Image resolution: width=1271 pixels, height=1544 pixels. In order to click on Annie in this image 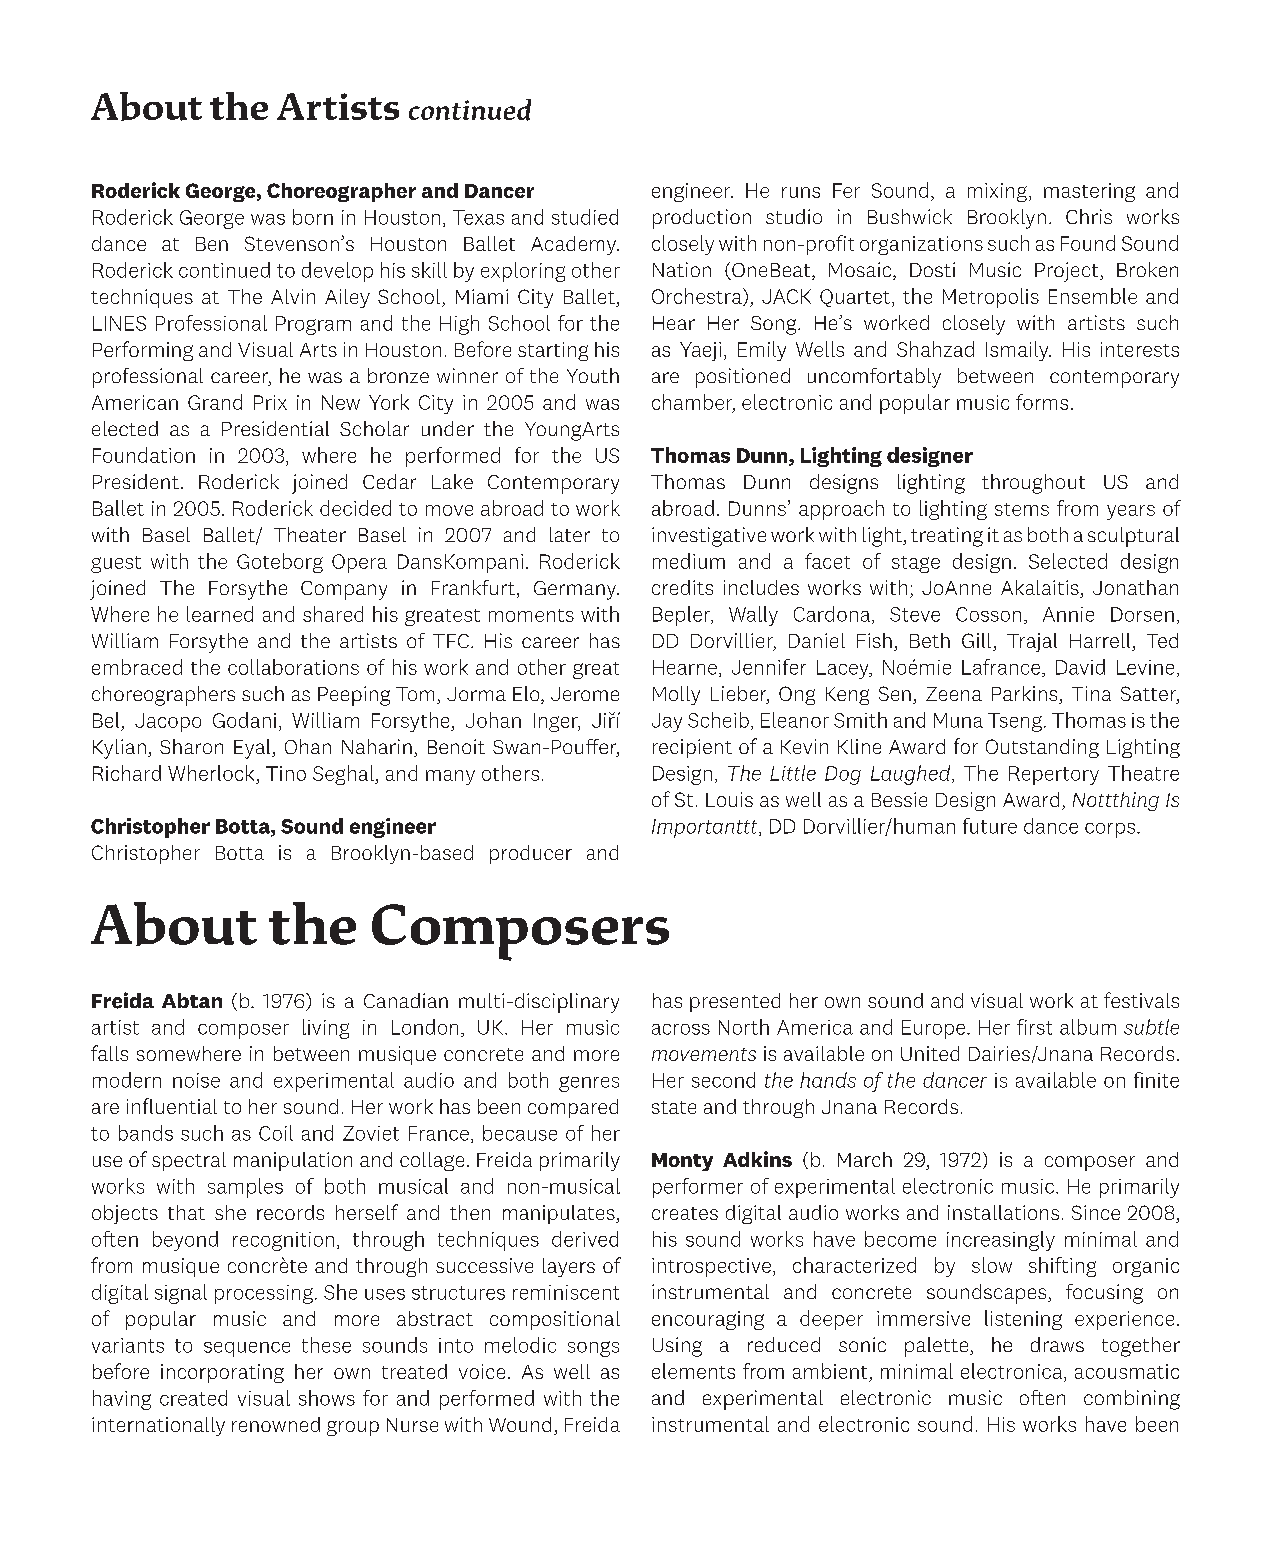, I will do `click(1068, 614)`.
